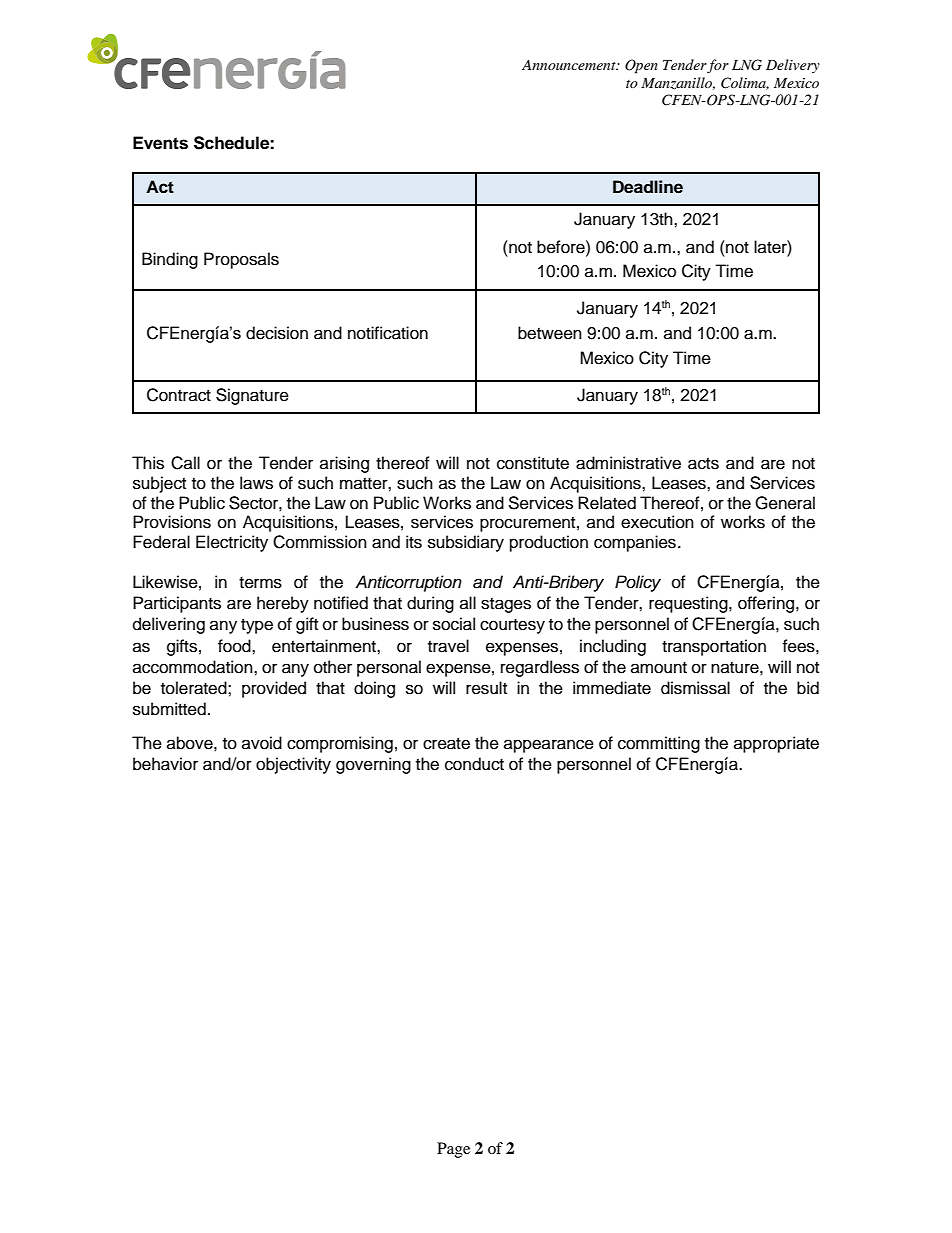 The width and height of the page is (952, 1233). I want to click on Page, so click(453, 1150).
